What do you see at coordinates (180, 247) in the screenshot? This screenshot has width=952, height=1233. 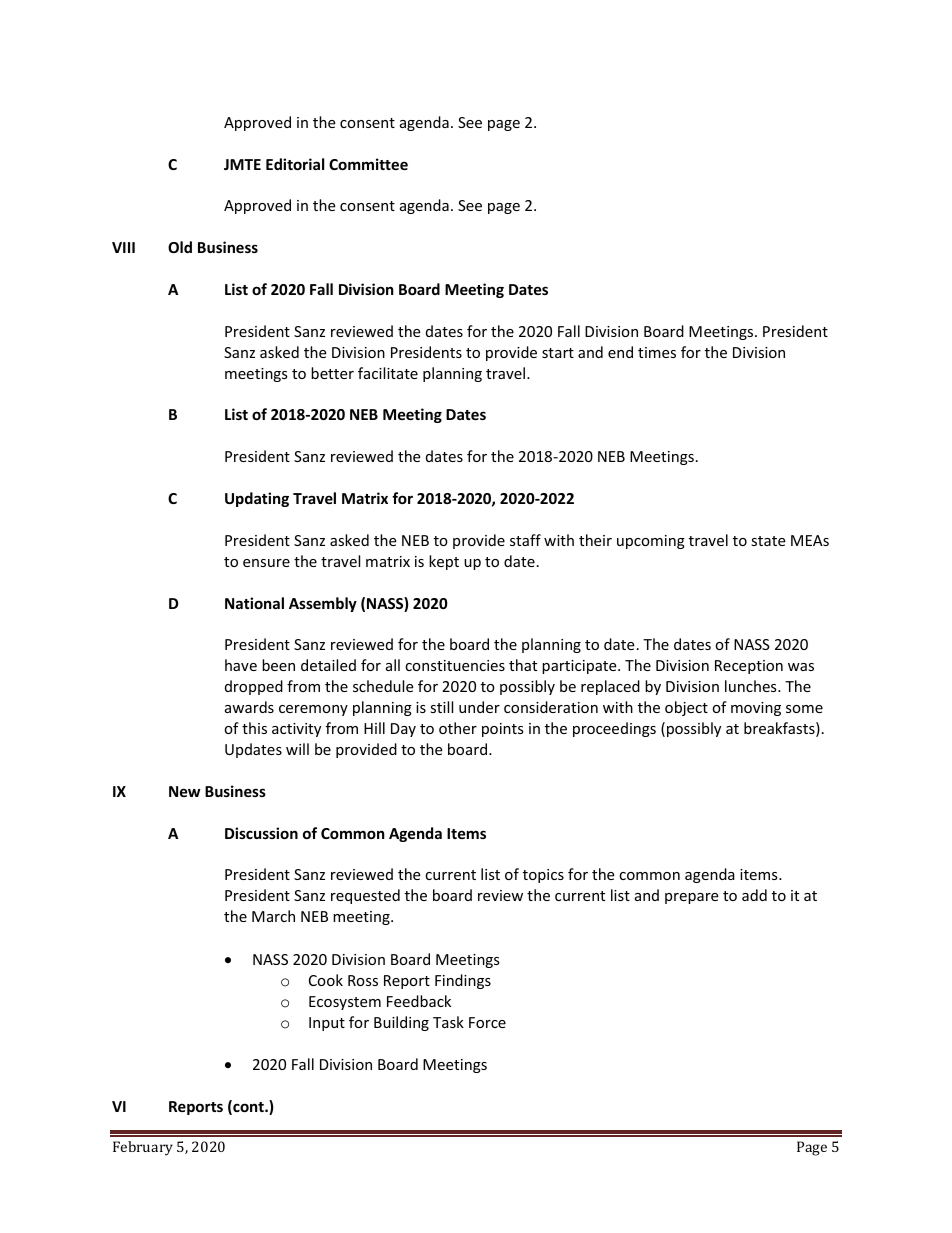 I see `Old` at bounding box center [180, 247].
